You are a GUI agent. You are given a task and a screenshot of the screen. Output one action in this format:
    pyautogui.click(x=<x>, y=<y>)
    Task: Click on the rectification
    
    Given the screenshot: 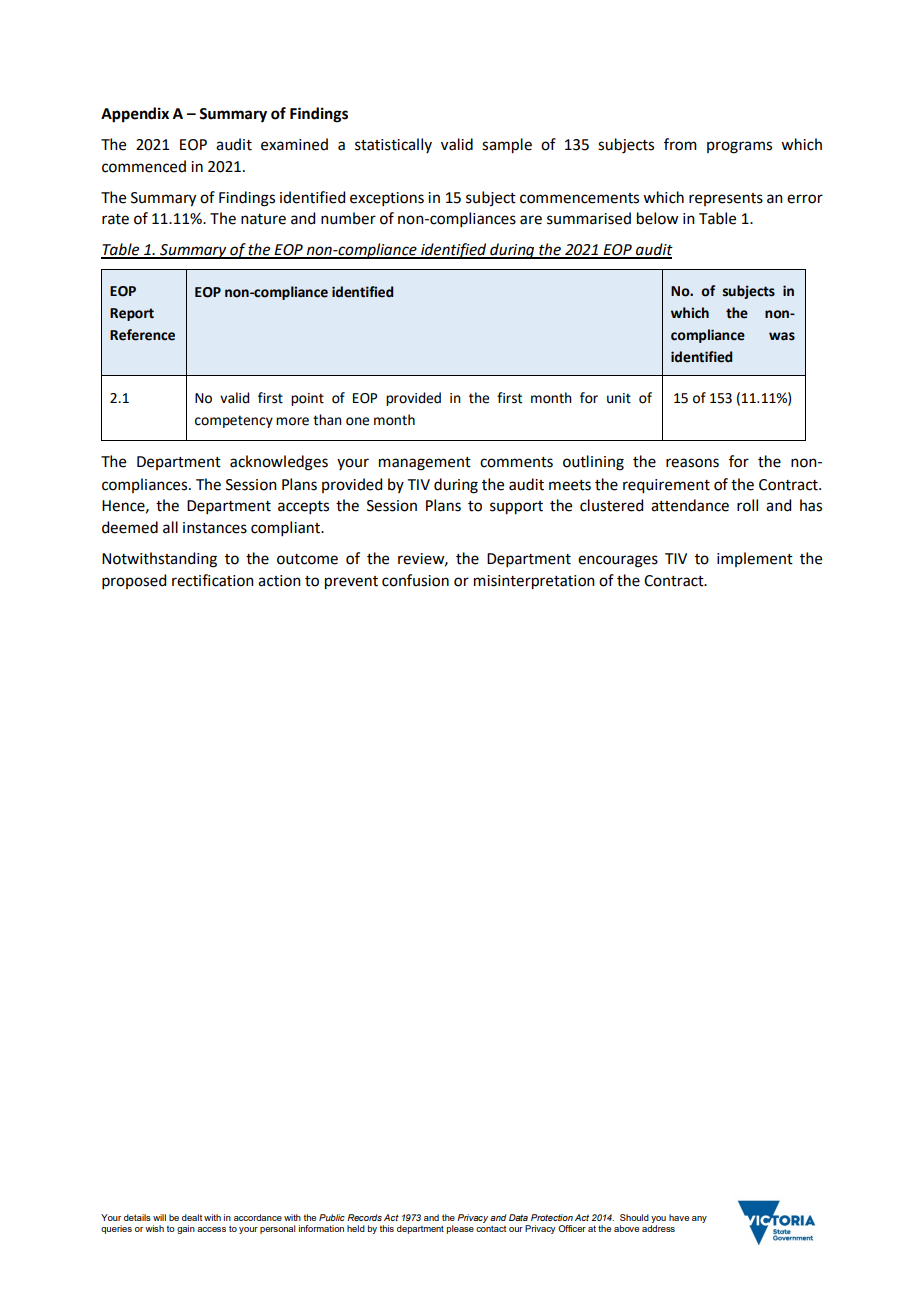 What is the action you would take?
    pyautogui.click(x=213, y=580)
